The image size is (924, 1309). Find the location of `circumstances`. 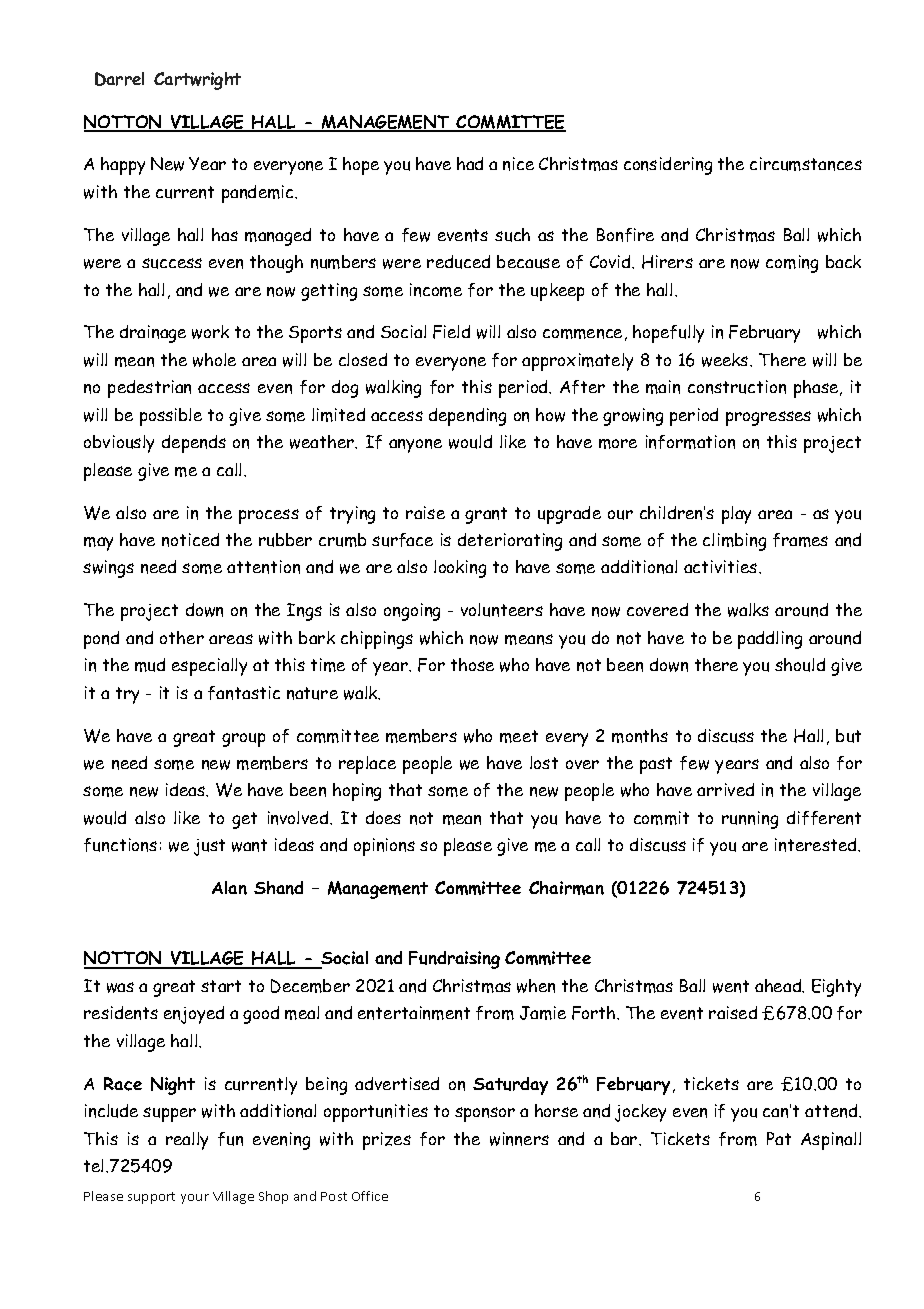

circumstances is located at coordinates (806, 164).
